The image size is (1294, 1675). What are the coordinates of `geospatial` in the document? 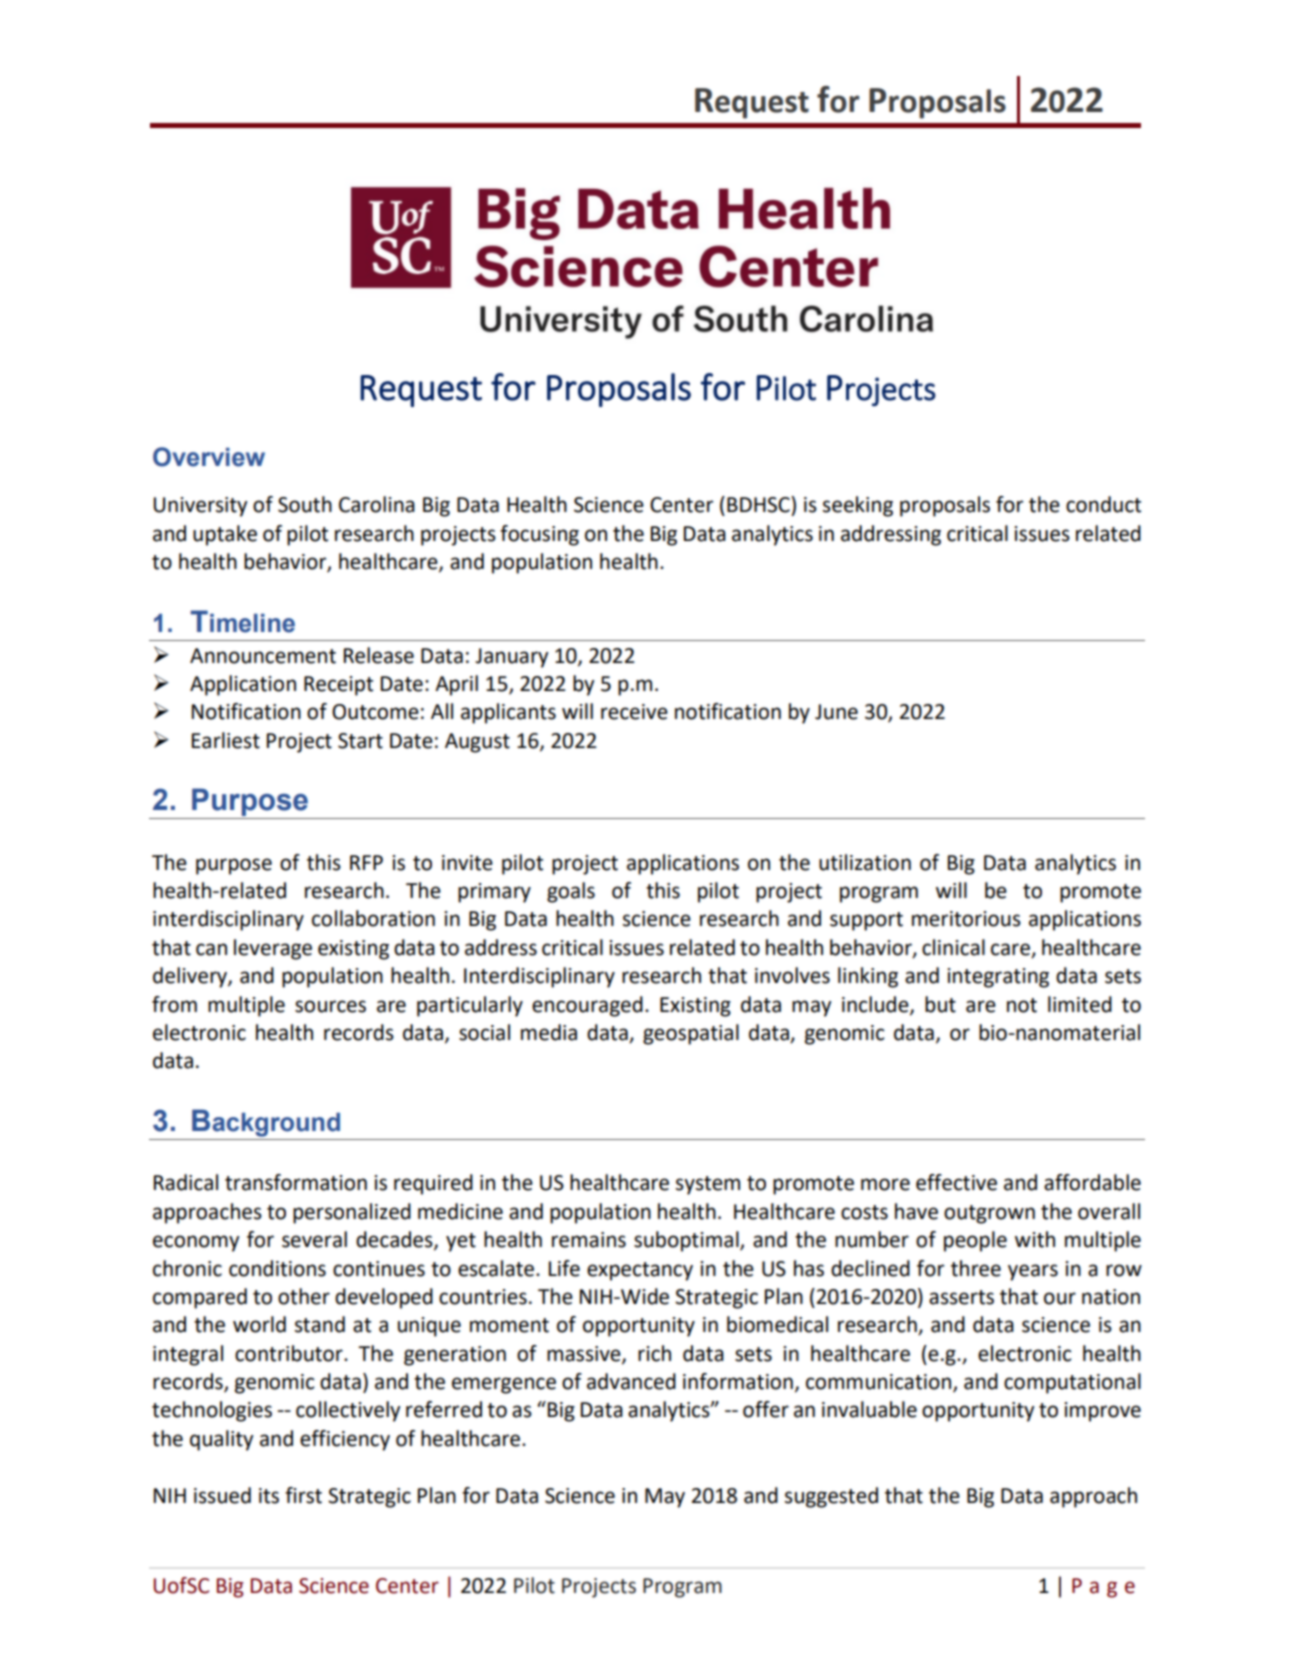 It's located at (691, 1034).
